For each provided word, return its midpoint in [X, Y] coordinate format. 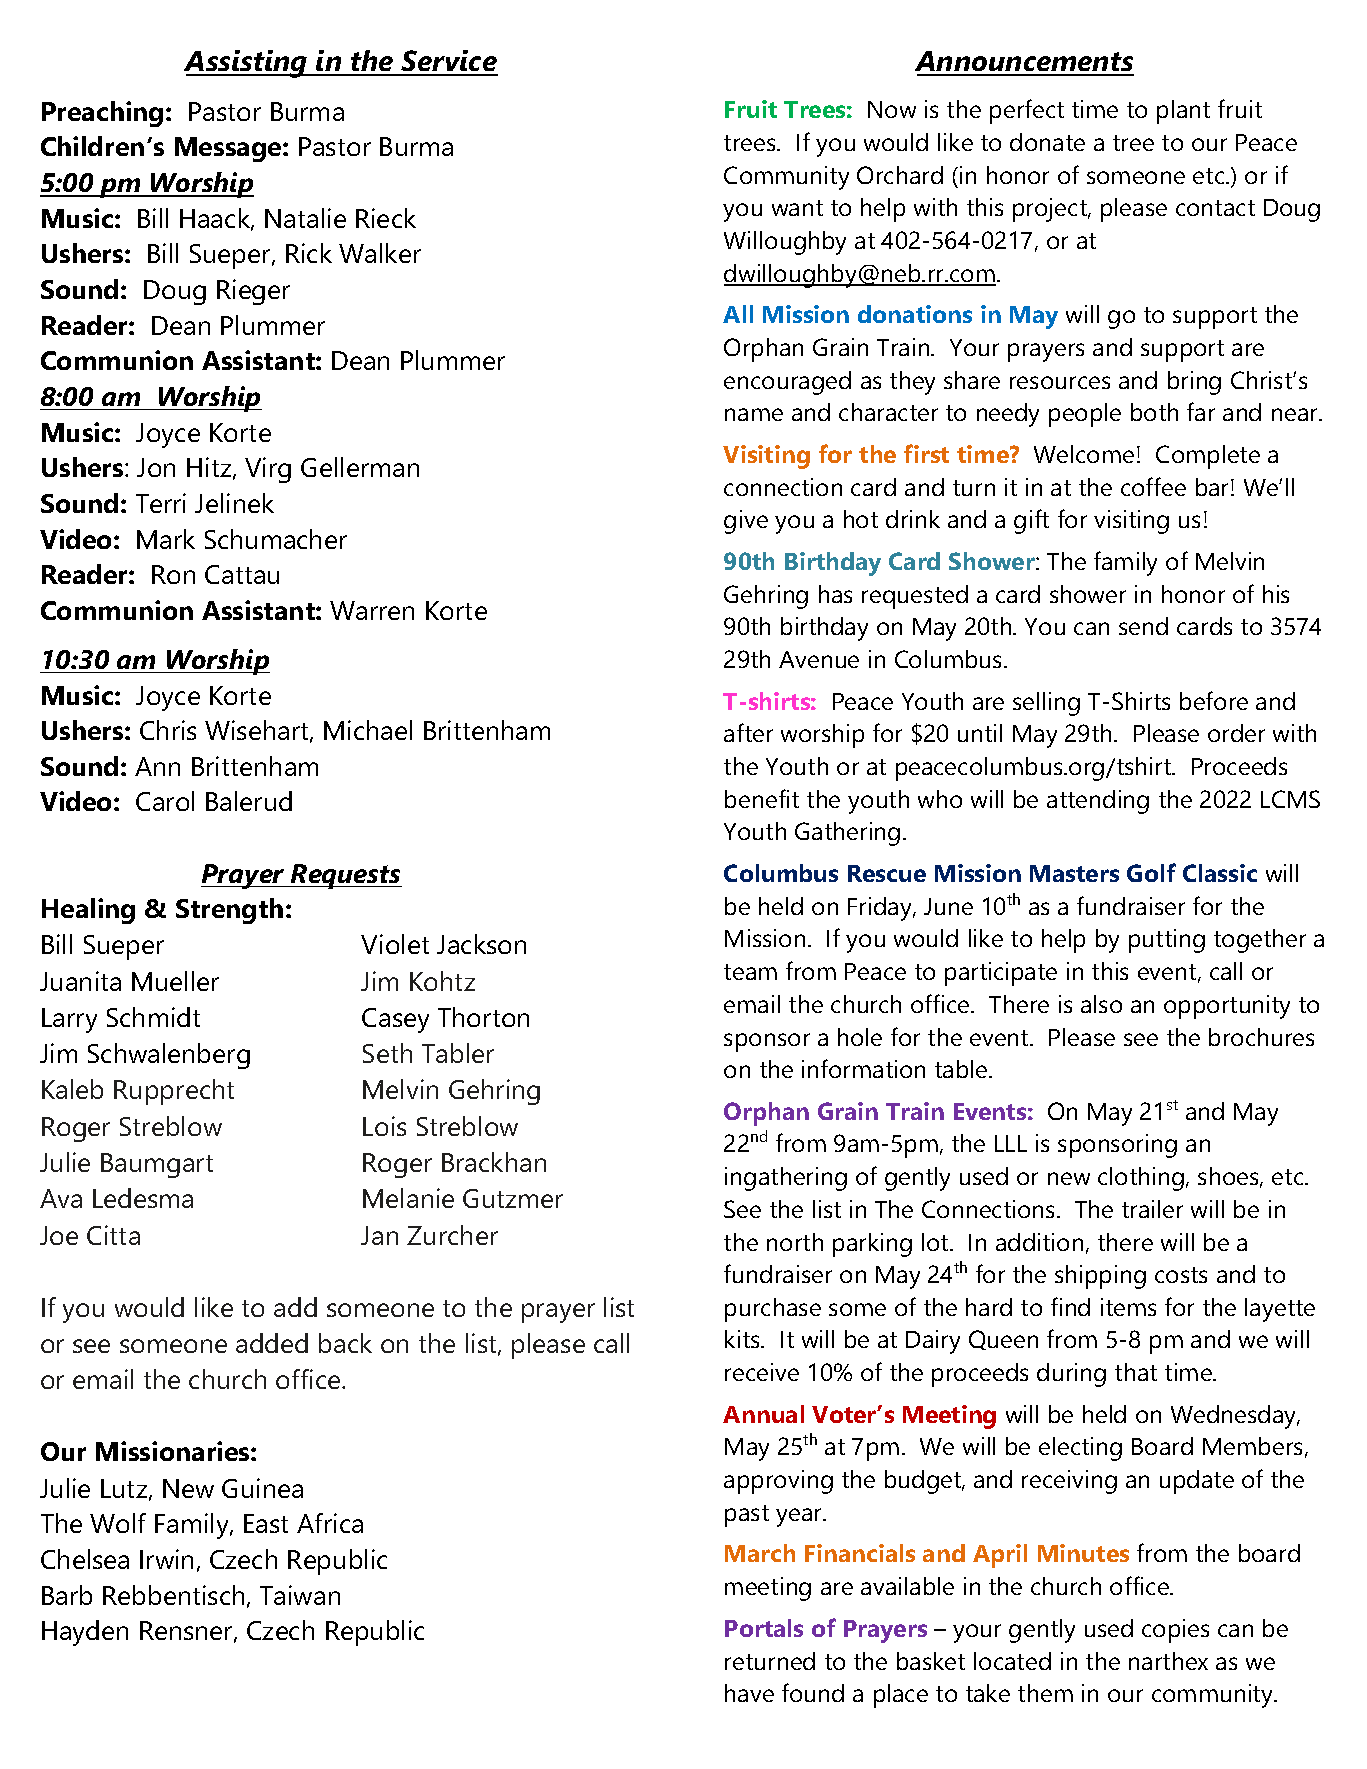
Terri [161, 503]
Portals [764, 1628]
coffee [1153, 486]
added [272, 1343]
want [797, 208]
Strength [229, 911]
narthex [1168, 1661]
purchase [773, 1310]
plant [1183, 112]
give [746, 522]
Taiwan [300, 1595]
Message [229, 149]
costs [1181, 1275]
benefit [762, 798]
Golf [1151, 872]
